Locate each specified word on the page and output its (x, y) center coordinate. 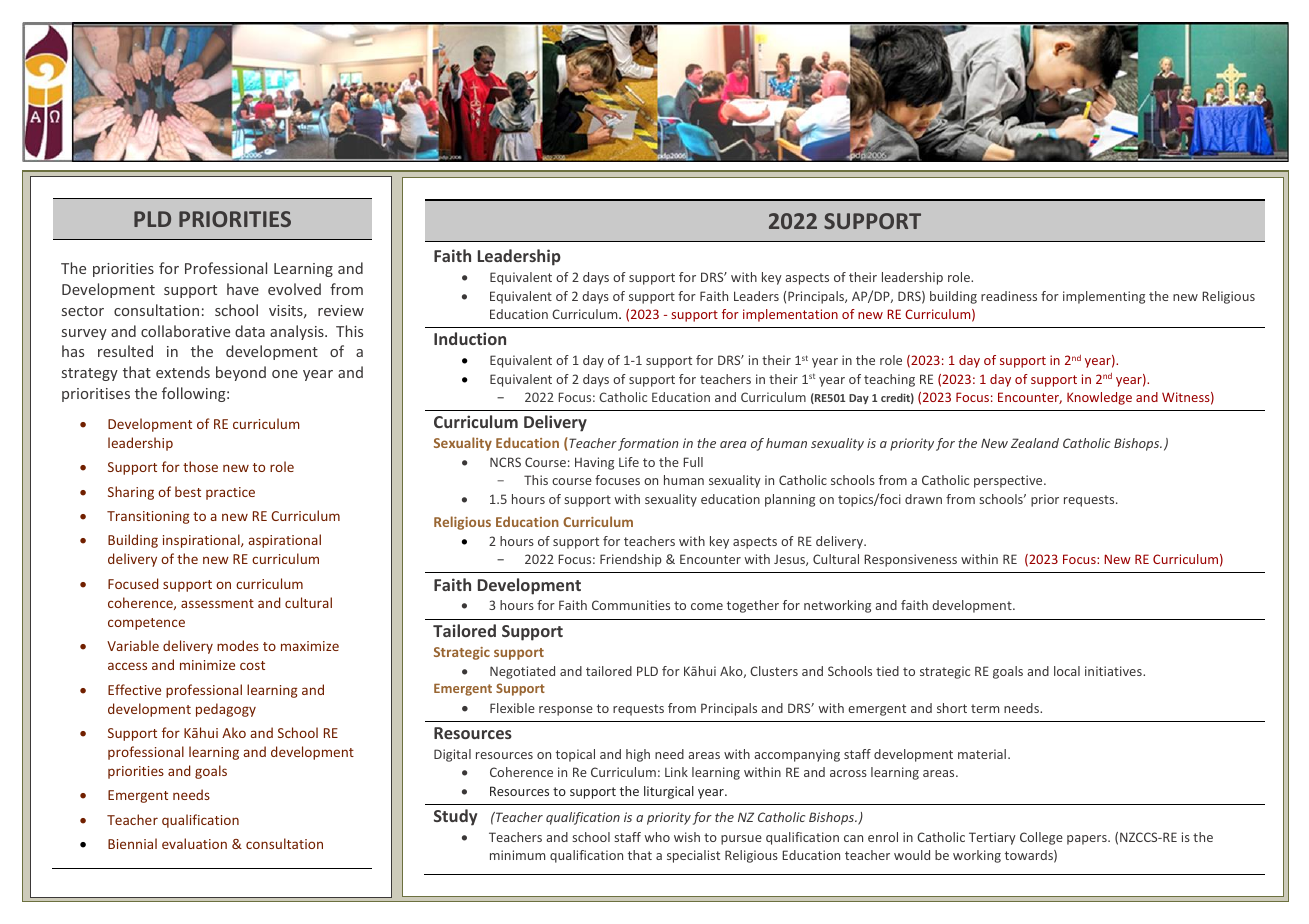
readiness (1009, 296)
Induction (470, 338)
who (657, 837)
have (243, 289)
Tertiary (992, 838)
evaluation (194, 843)
